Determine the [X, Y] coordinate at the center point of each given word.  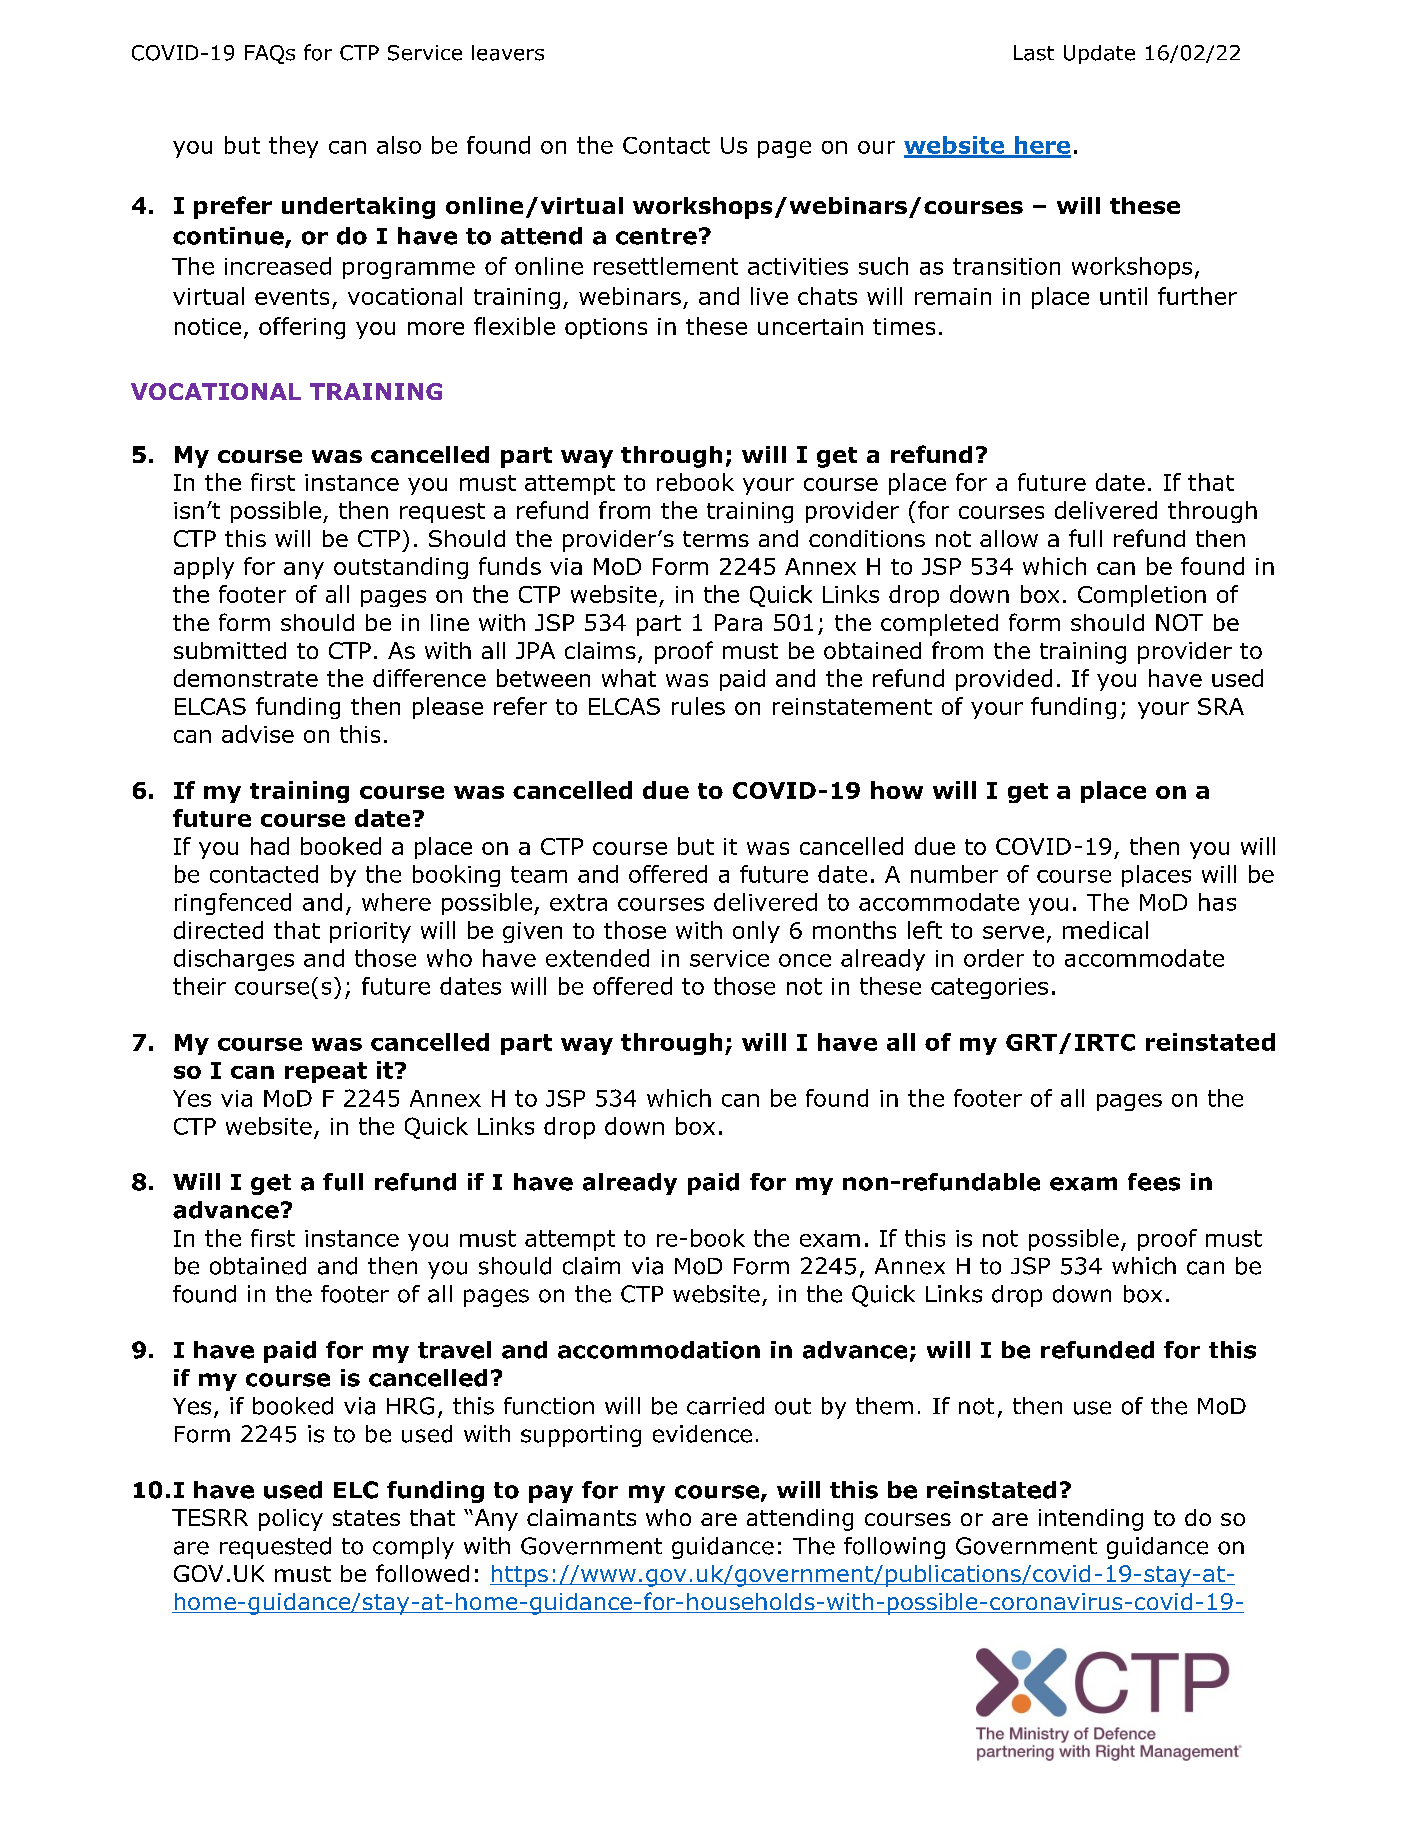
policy [291, 1520]
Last [1034, 53]
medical [1105, 930]
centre [656, 236]
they [293, 147]
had [270, 846]
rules [698, 706]
